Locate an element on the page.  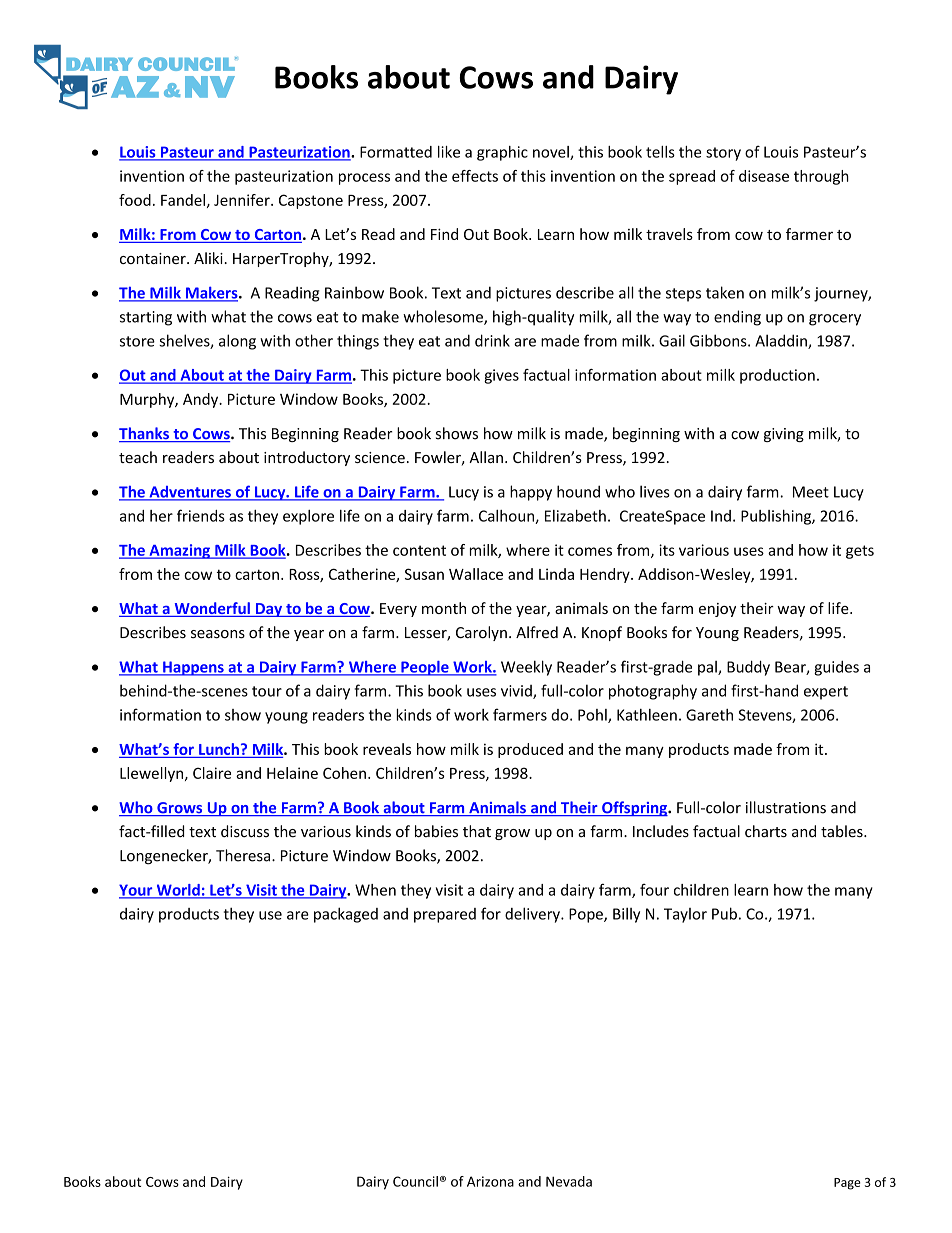
disease is located at coordinates (764, 176).
